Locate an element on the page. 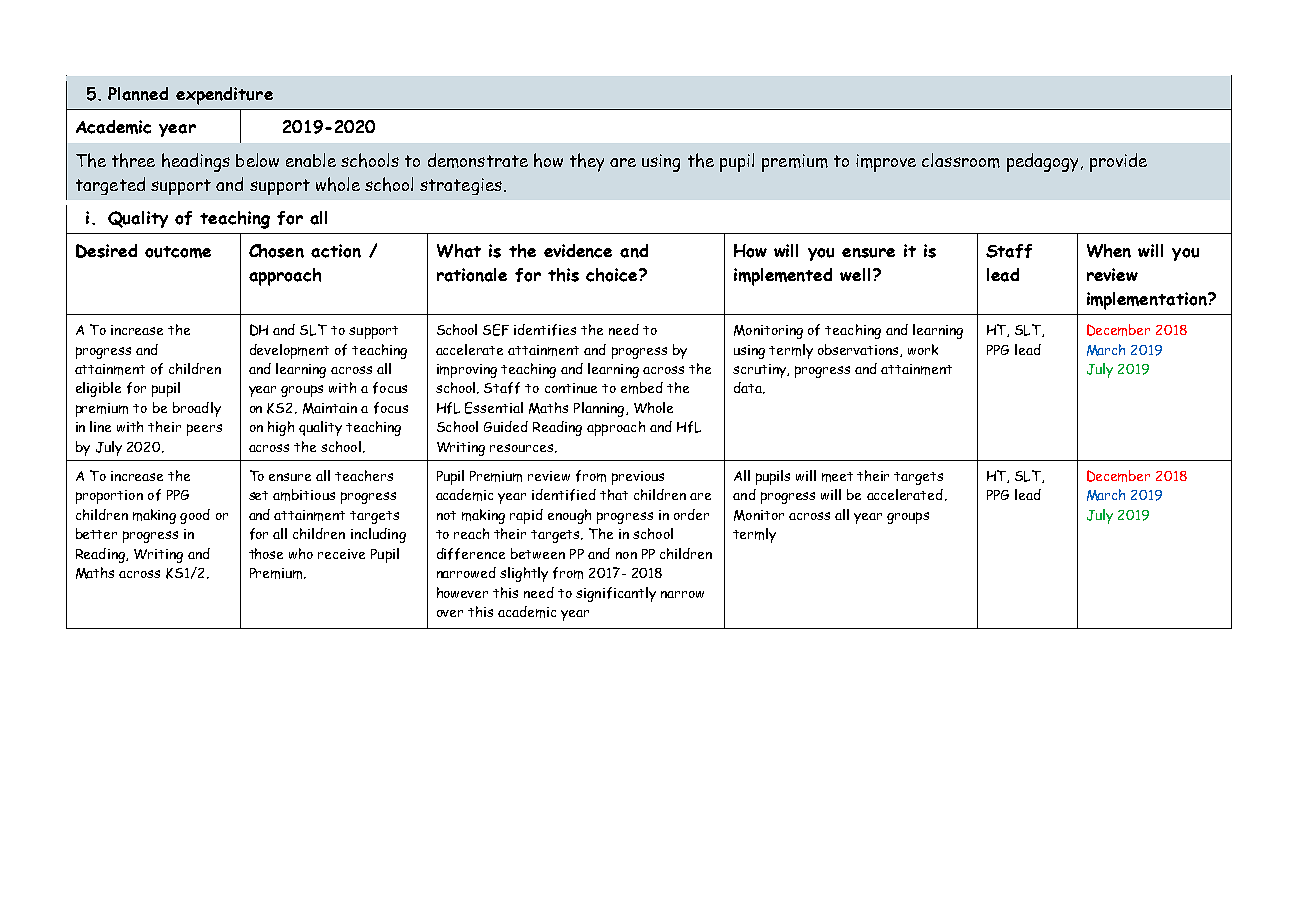 The height and width of the document is (924, 1308). non is located at coordinates (626, 555).
